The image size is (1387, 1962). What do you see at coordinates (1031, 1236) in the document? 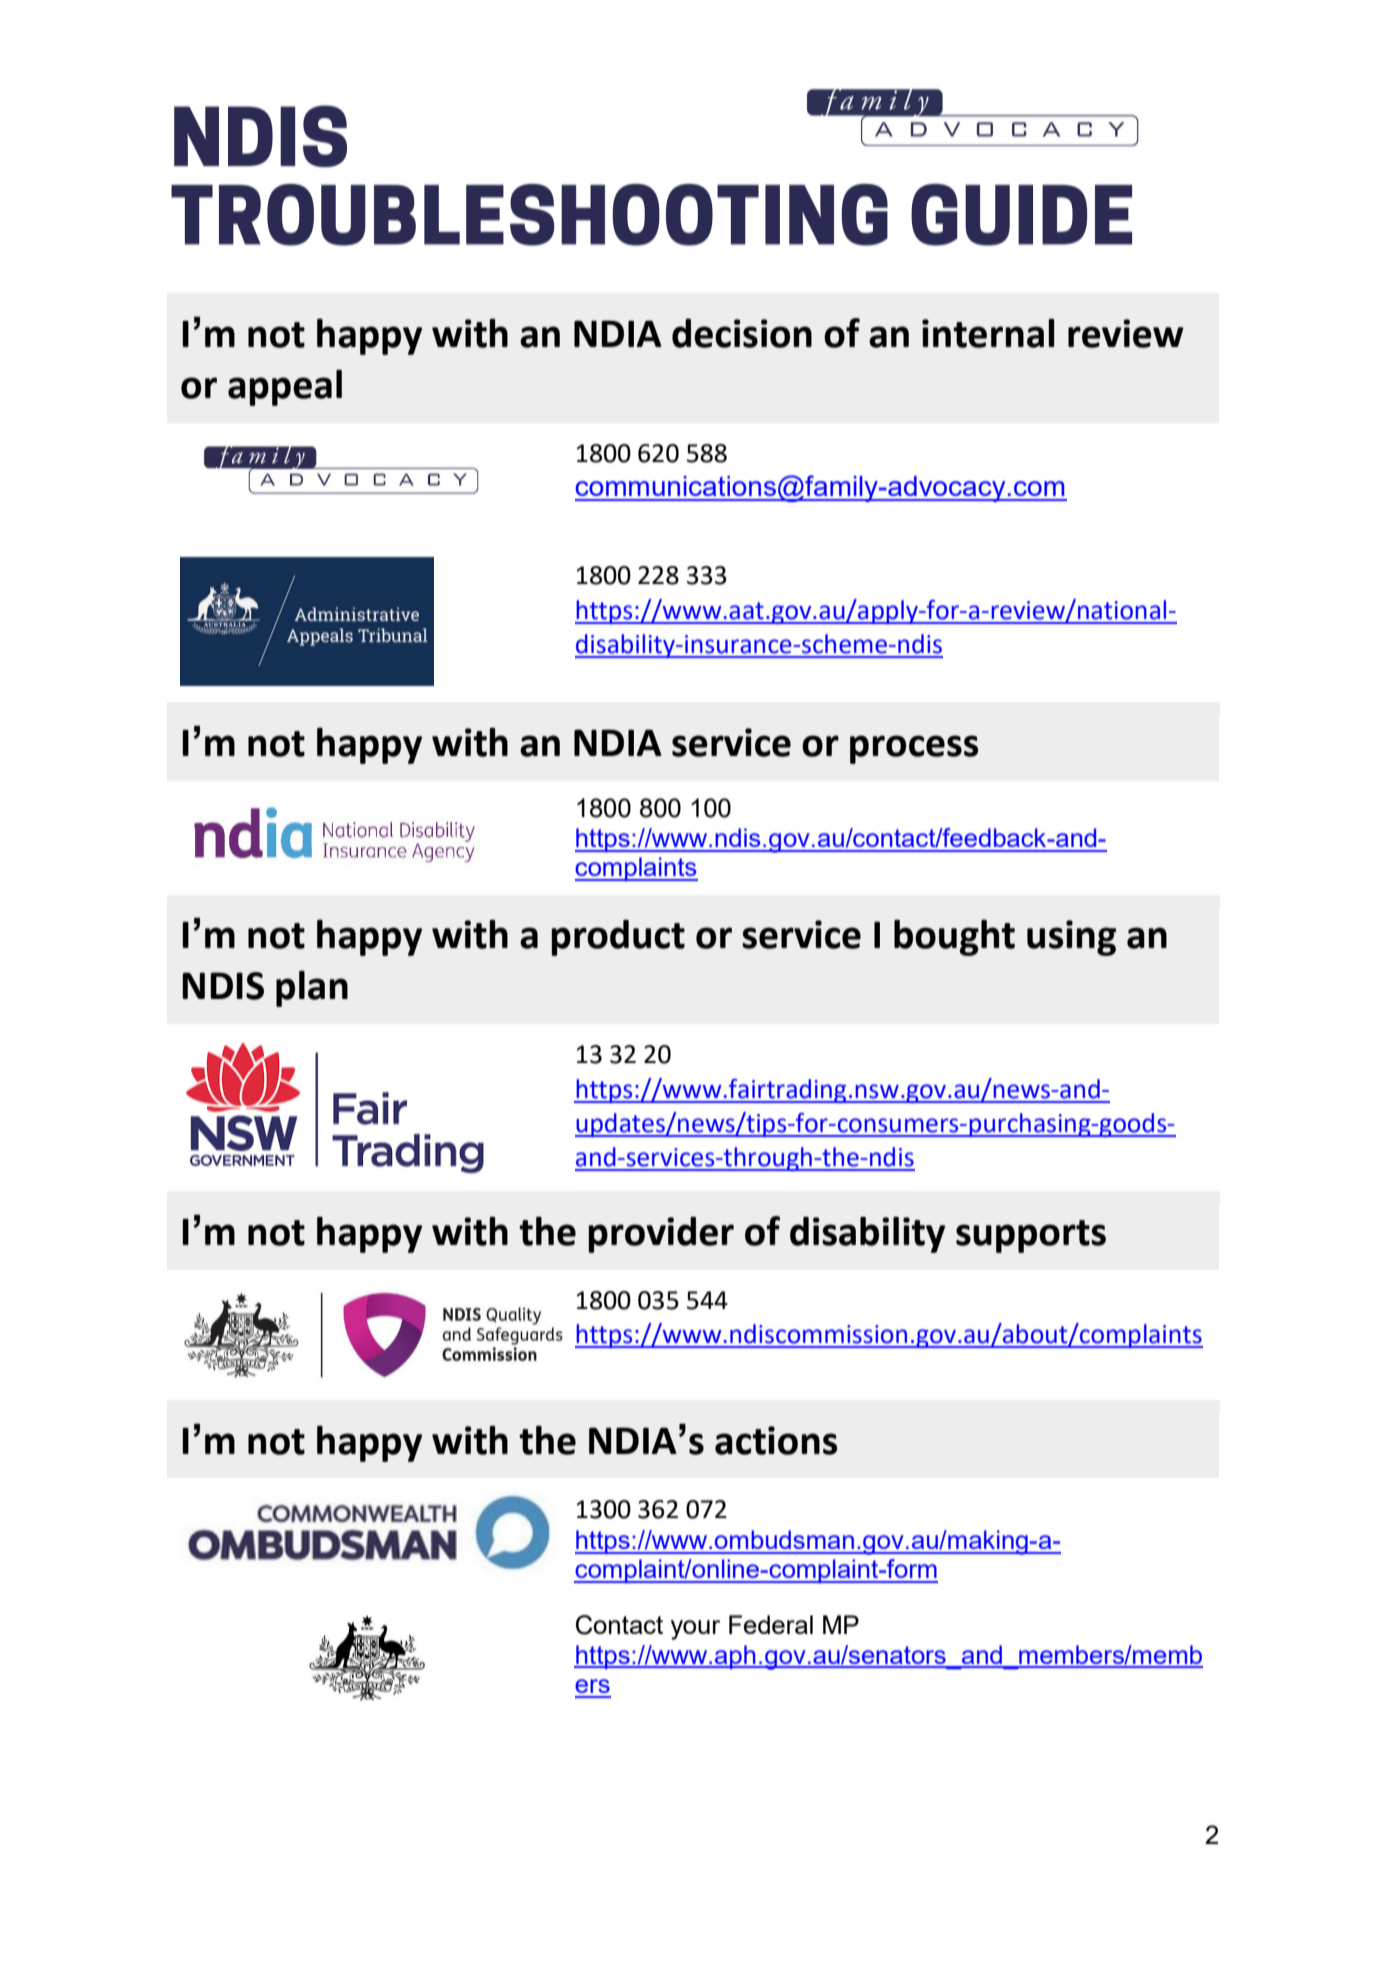
I see `supports` at bounding box center [1031, 1236].
